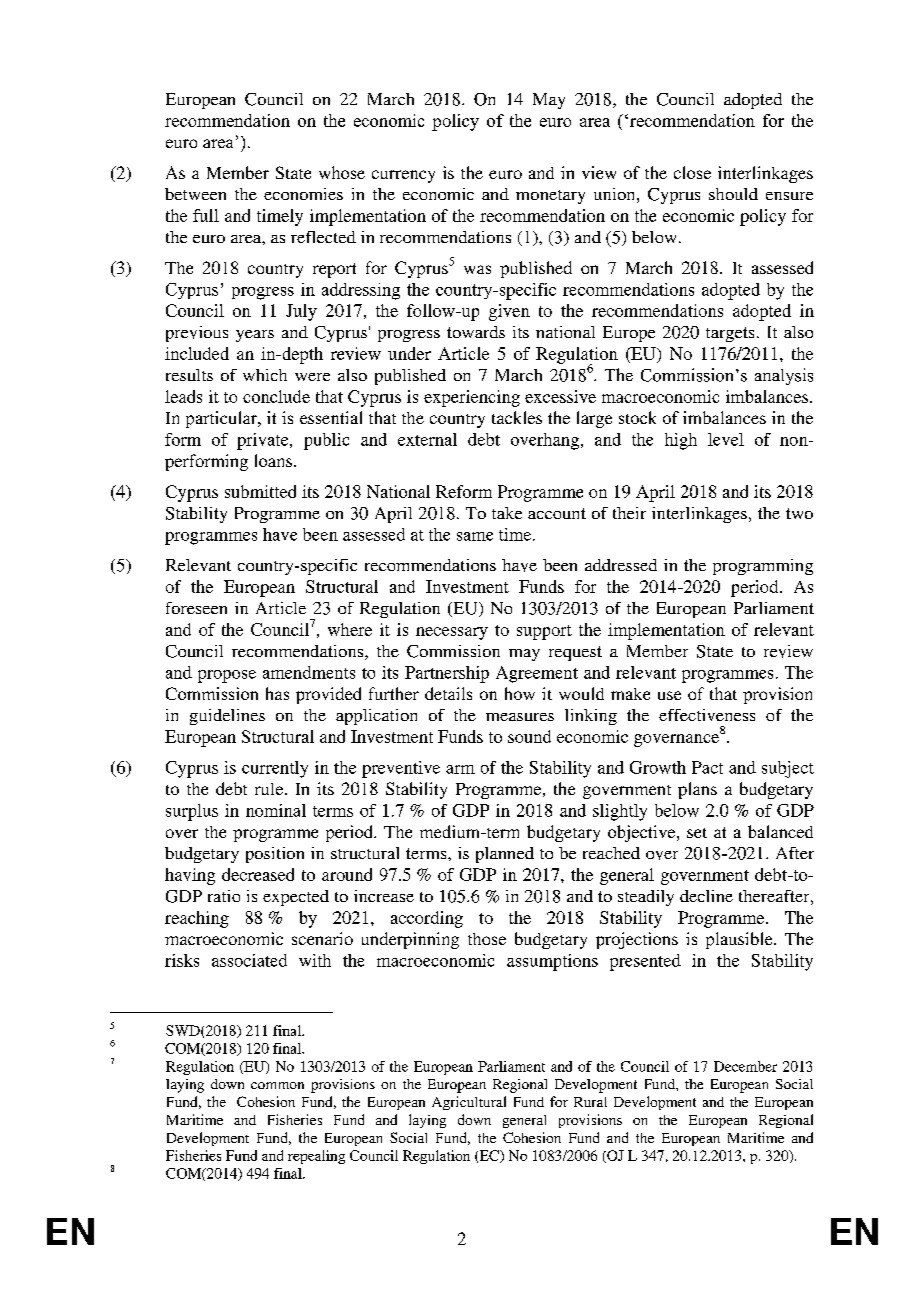 Image resolution: width=924 pixels, height=1308 pixels. I want to click on decline, so click(706, 896).
